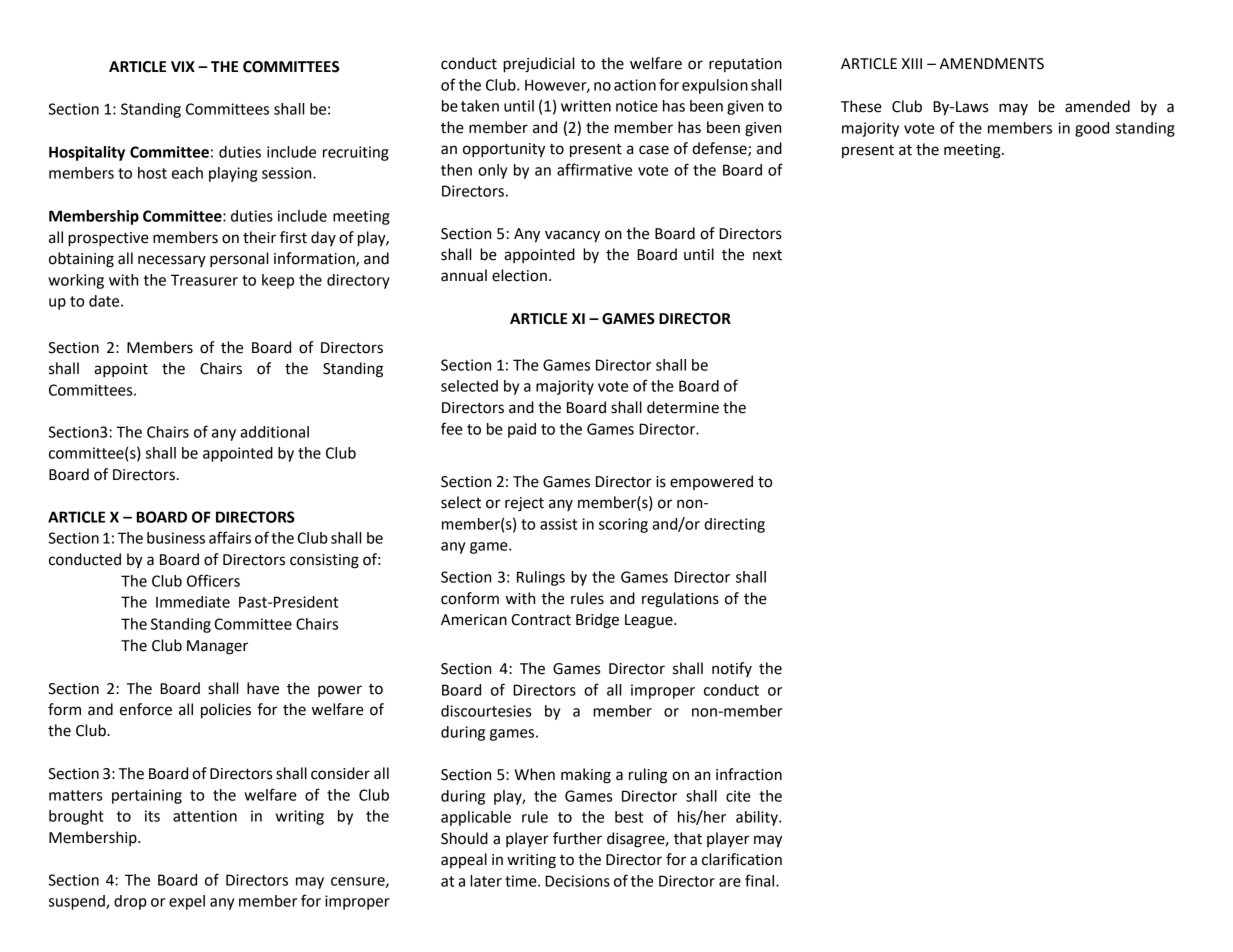 Image resolution: width=1233 pixels, height=952 pixels. Describe the element at coordinates (263, 688) in the page. I see `have` at that location.
